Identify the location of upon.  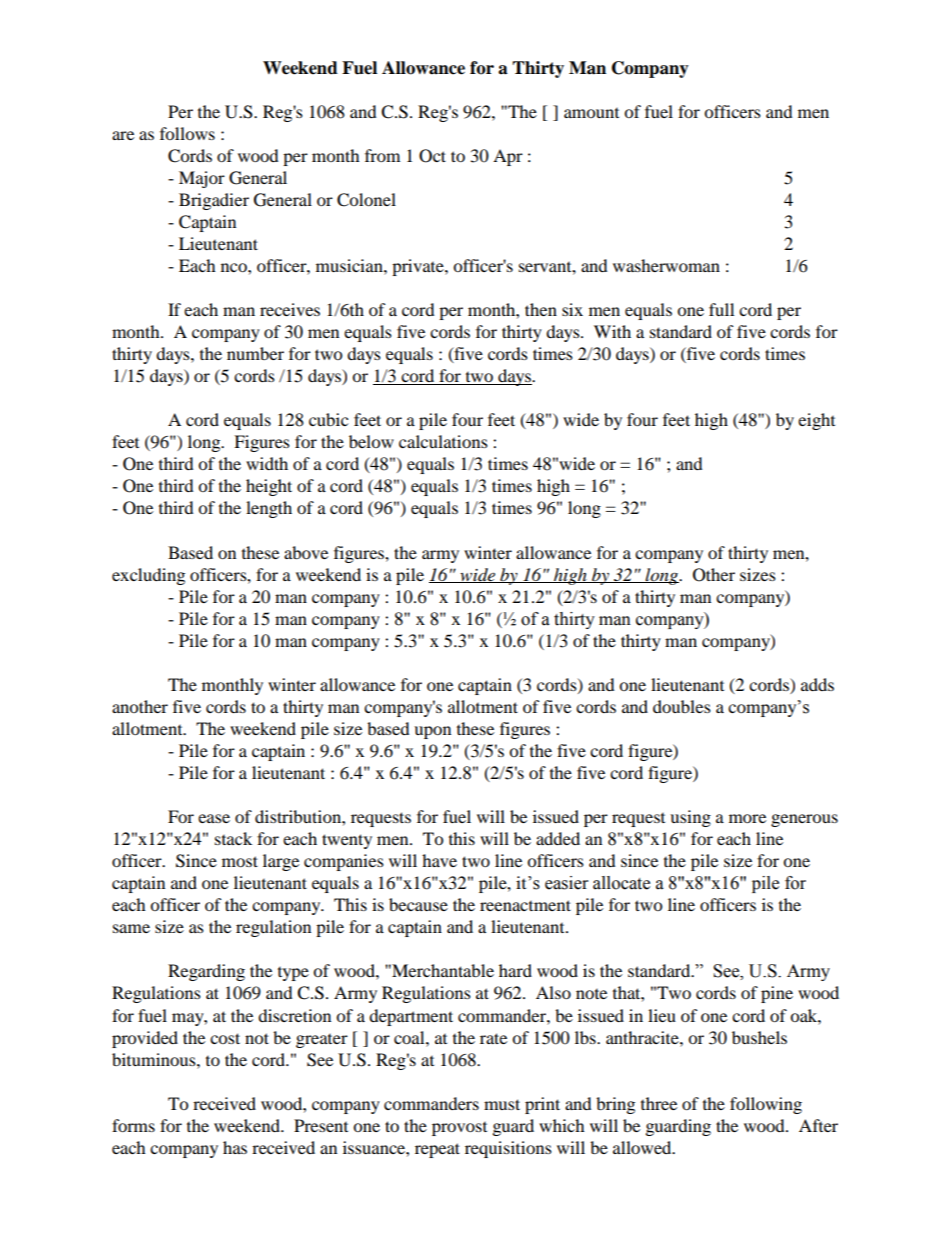
(432, 732).
